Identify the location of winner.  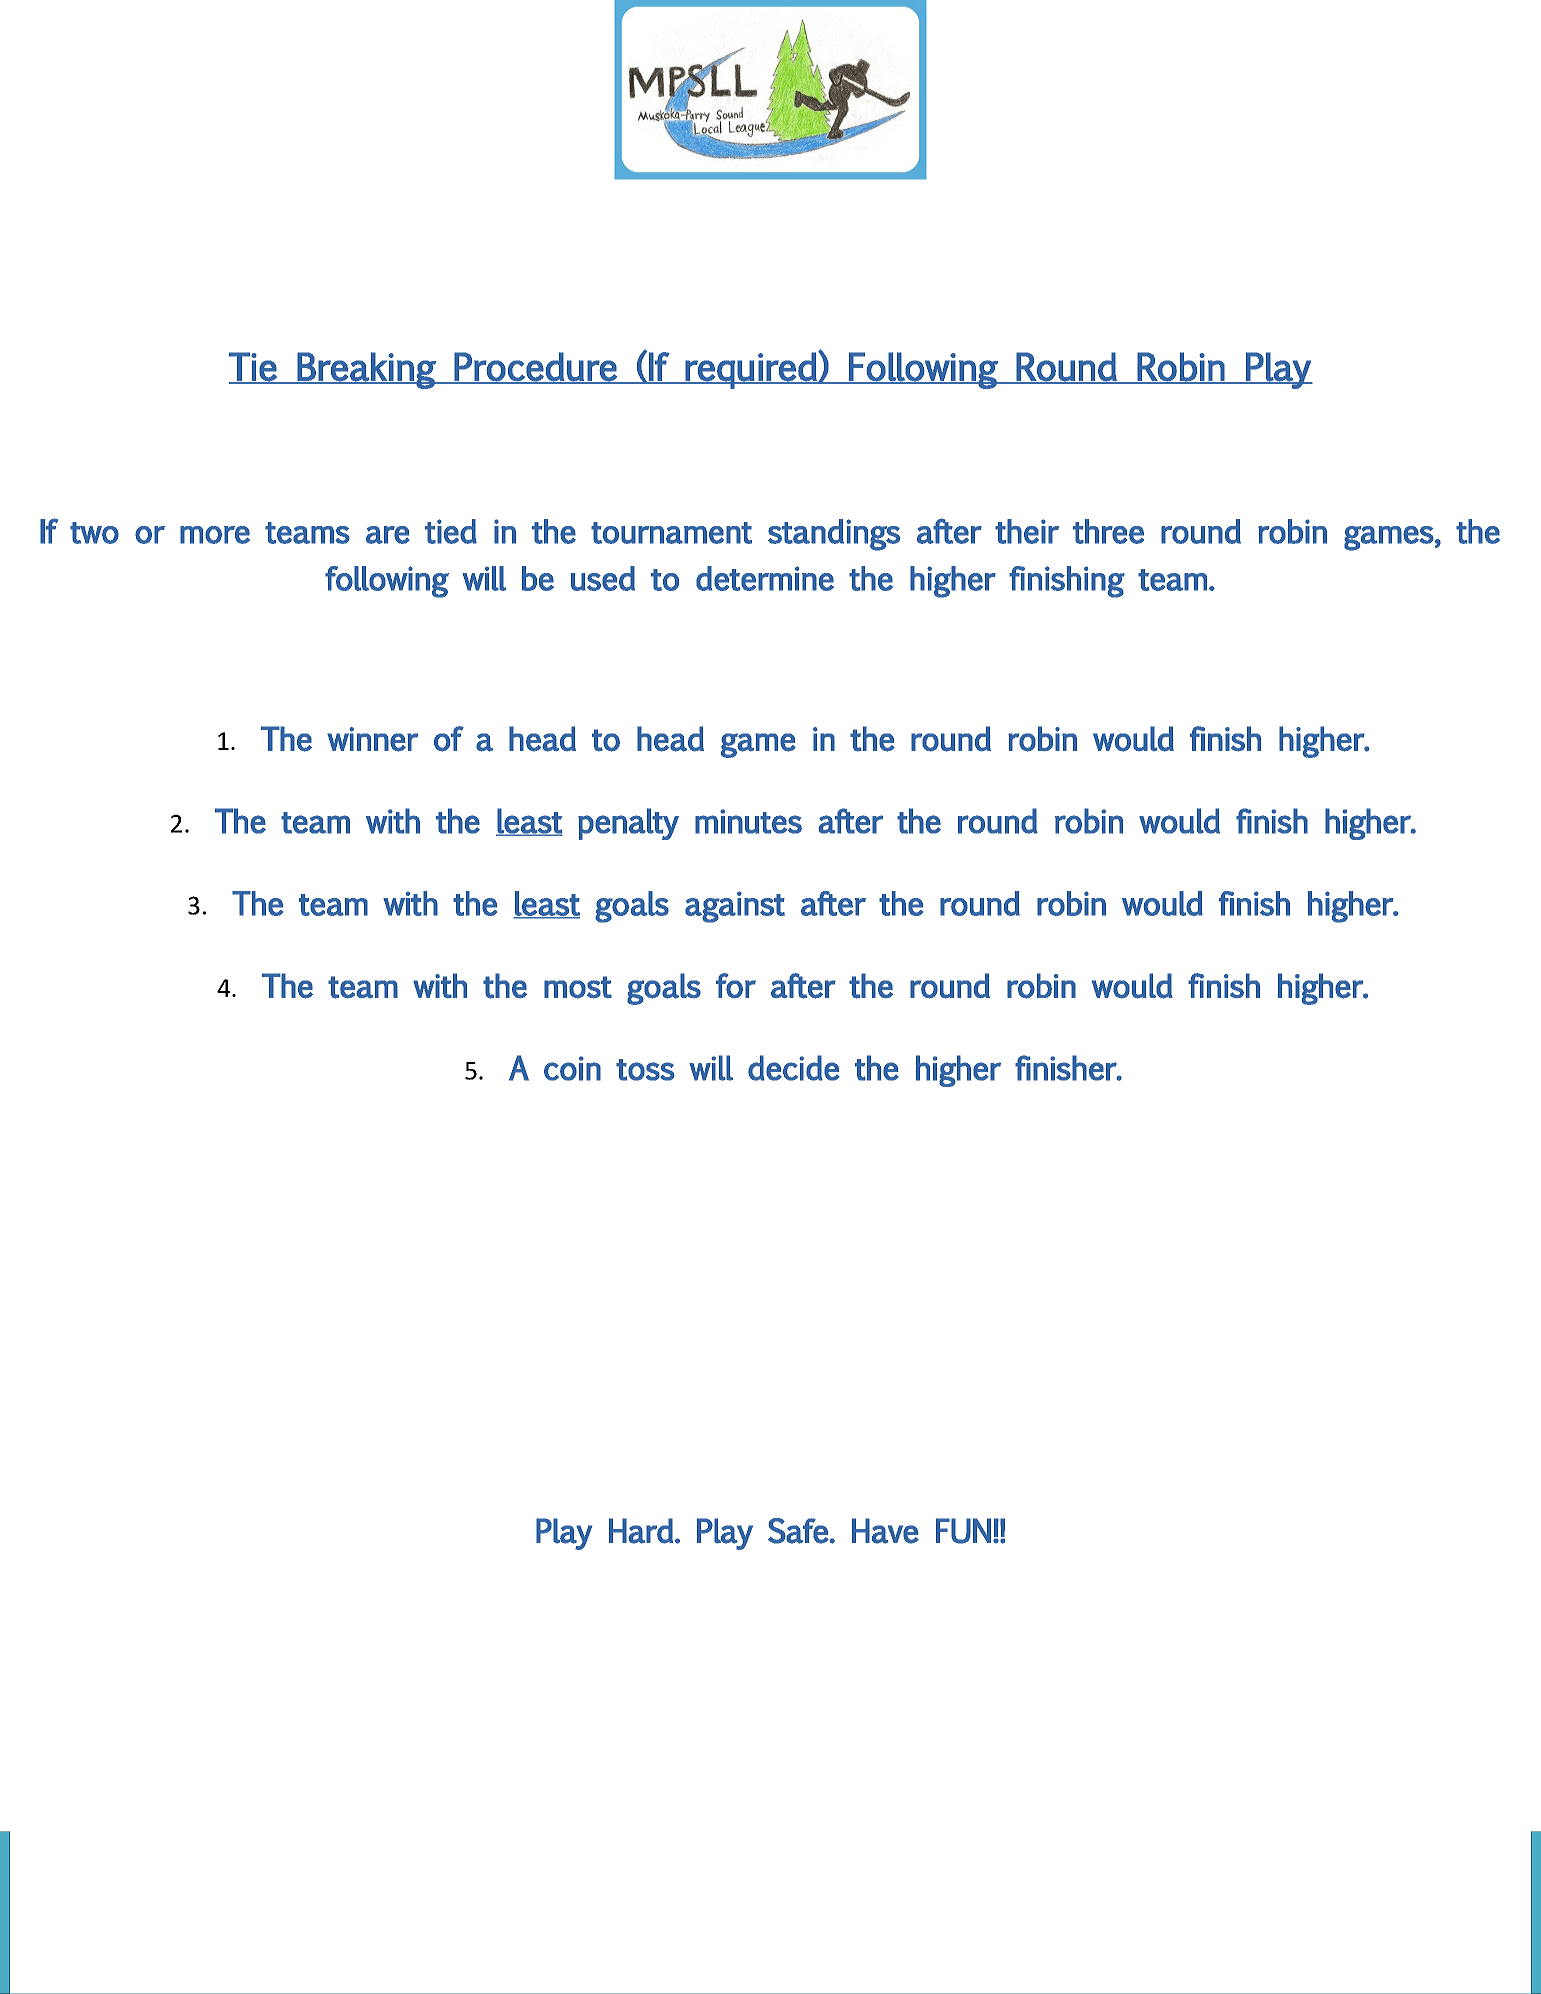
(372, 739).
